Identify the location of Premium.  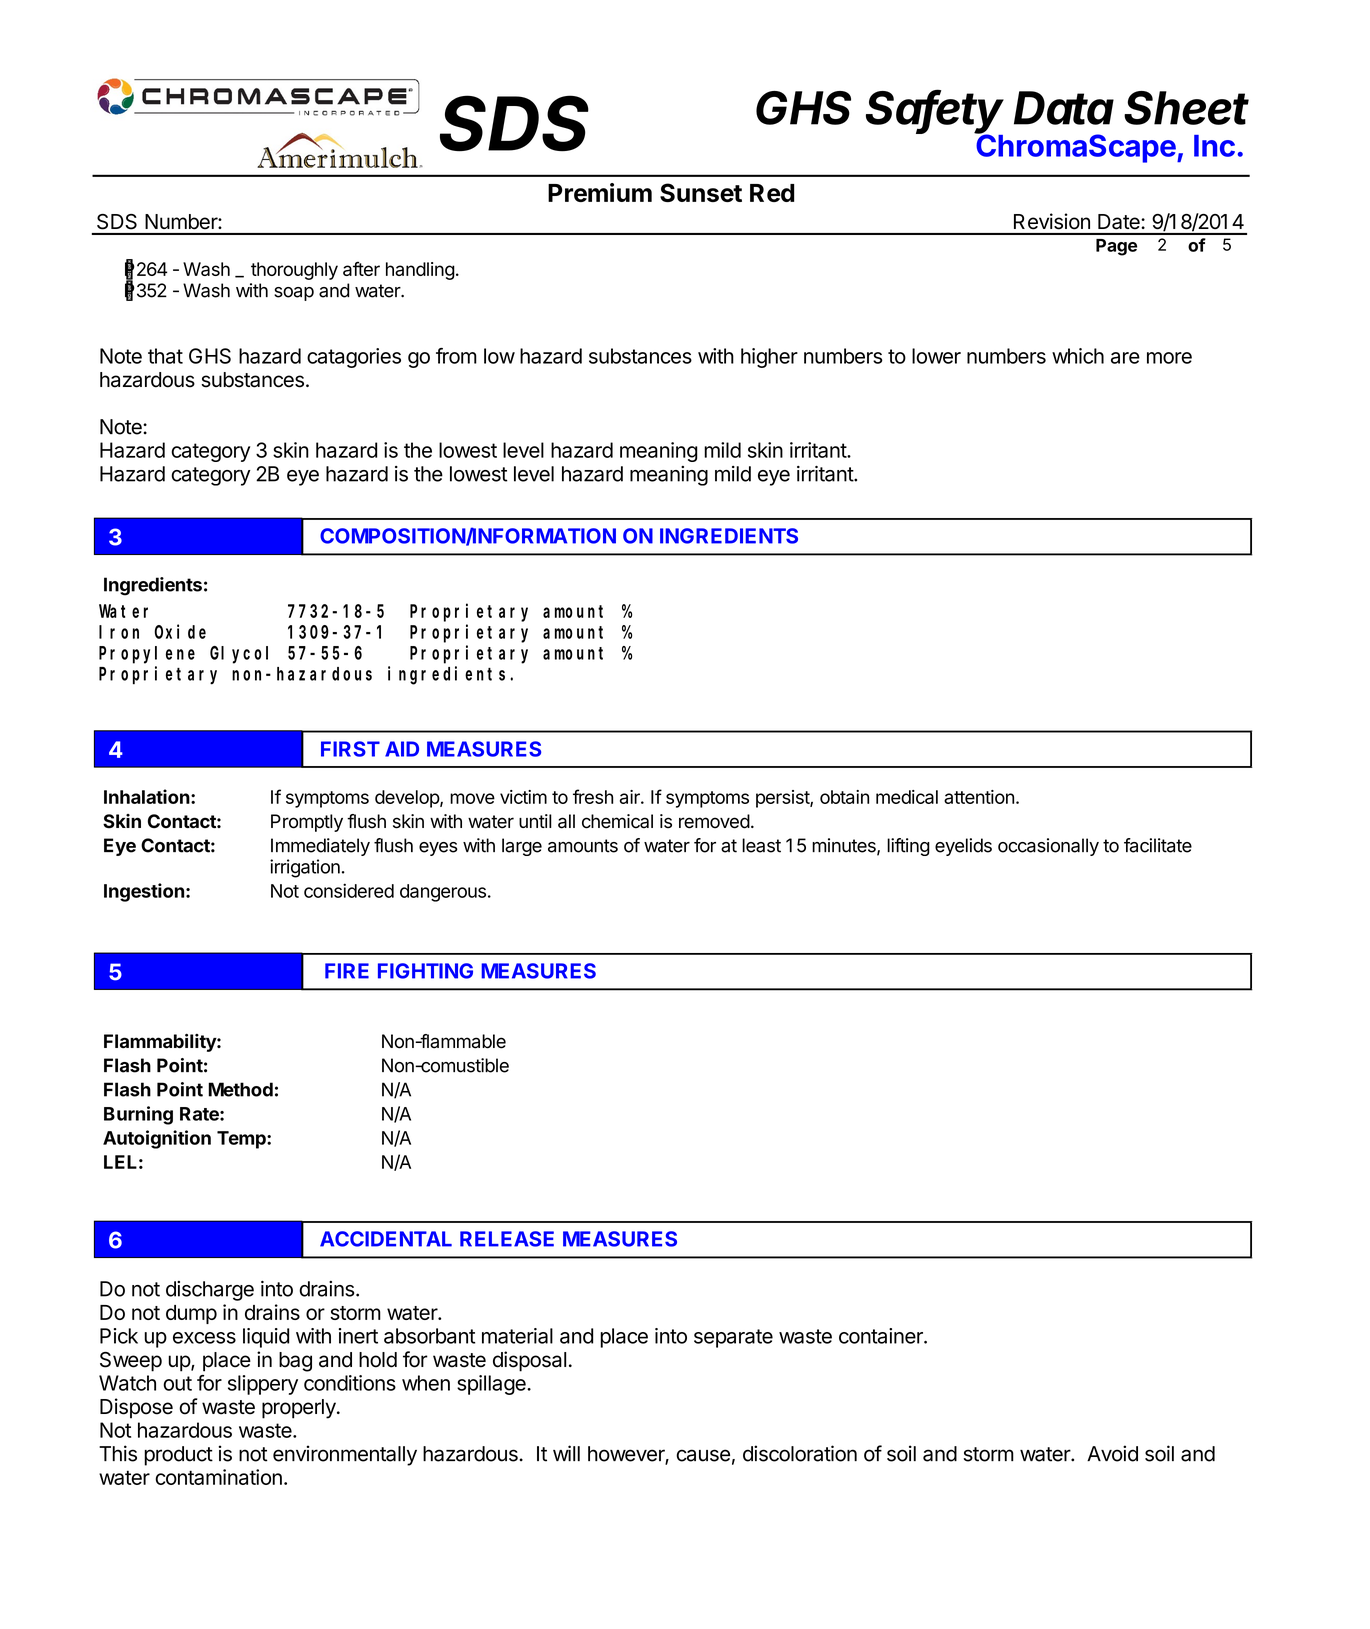
(600, 192).
